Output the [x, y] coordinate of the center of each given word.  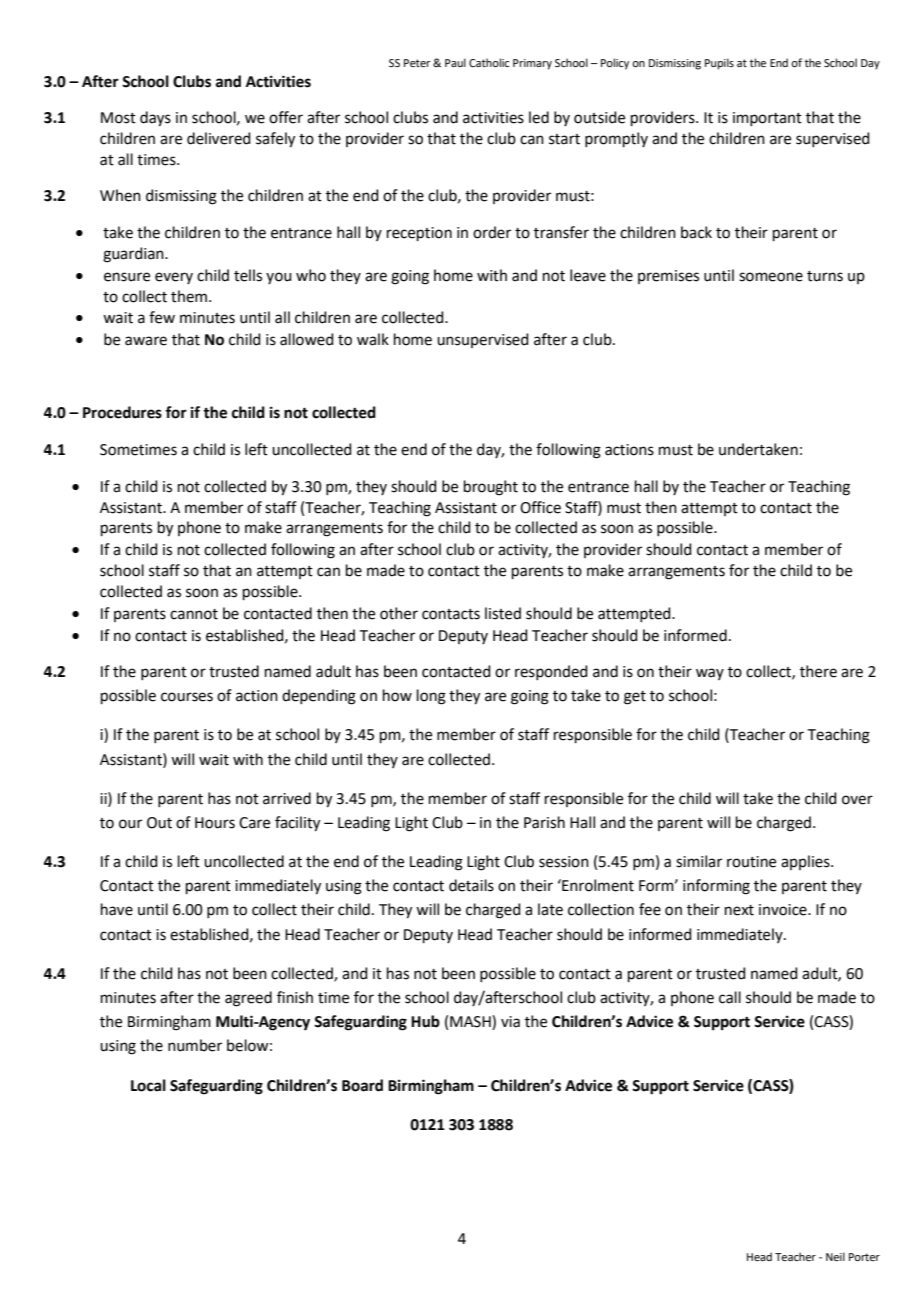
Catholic [489, 62]
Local [148, 1085]
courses [187, 697]
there [818, 671]
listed [503, 613]
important [767, 119]
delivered [219, 138]
